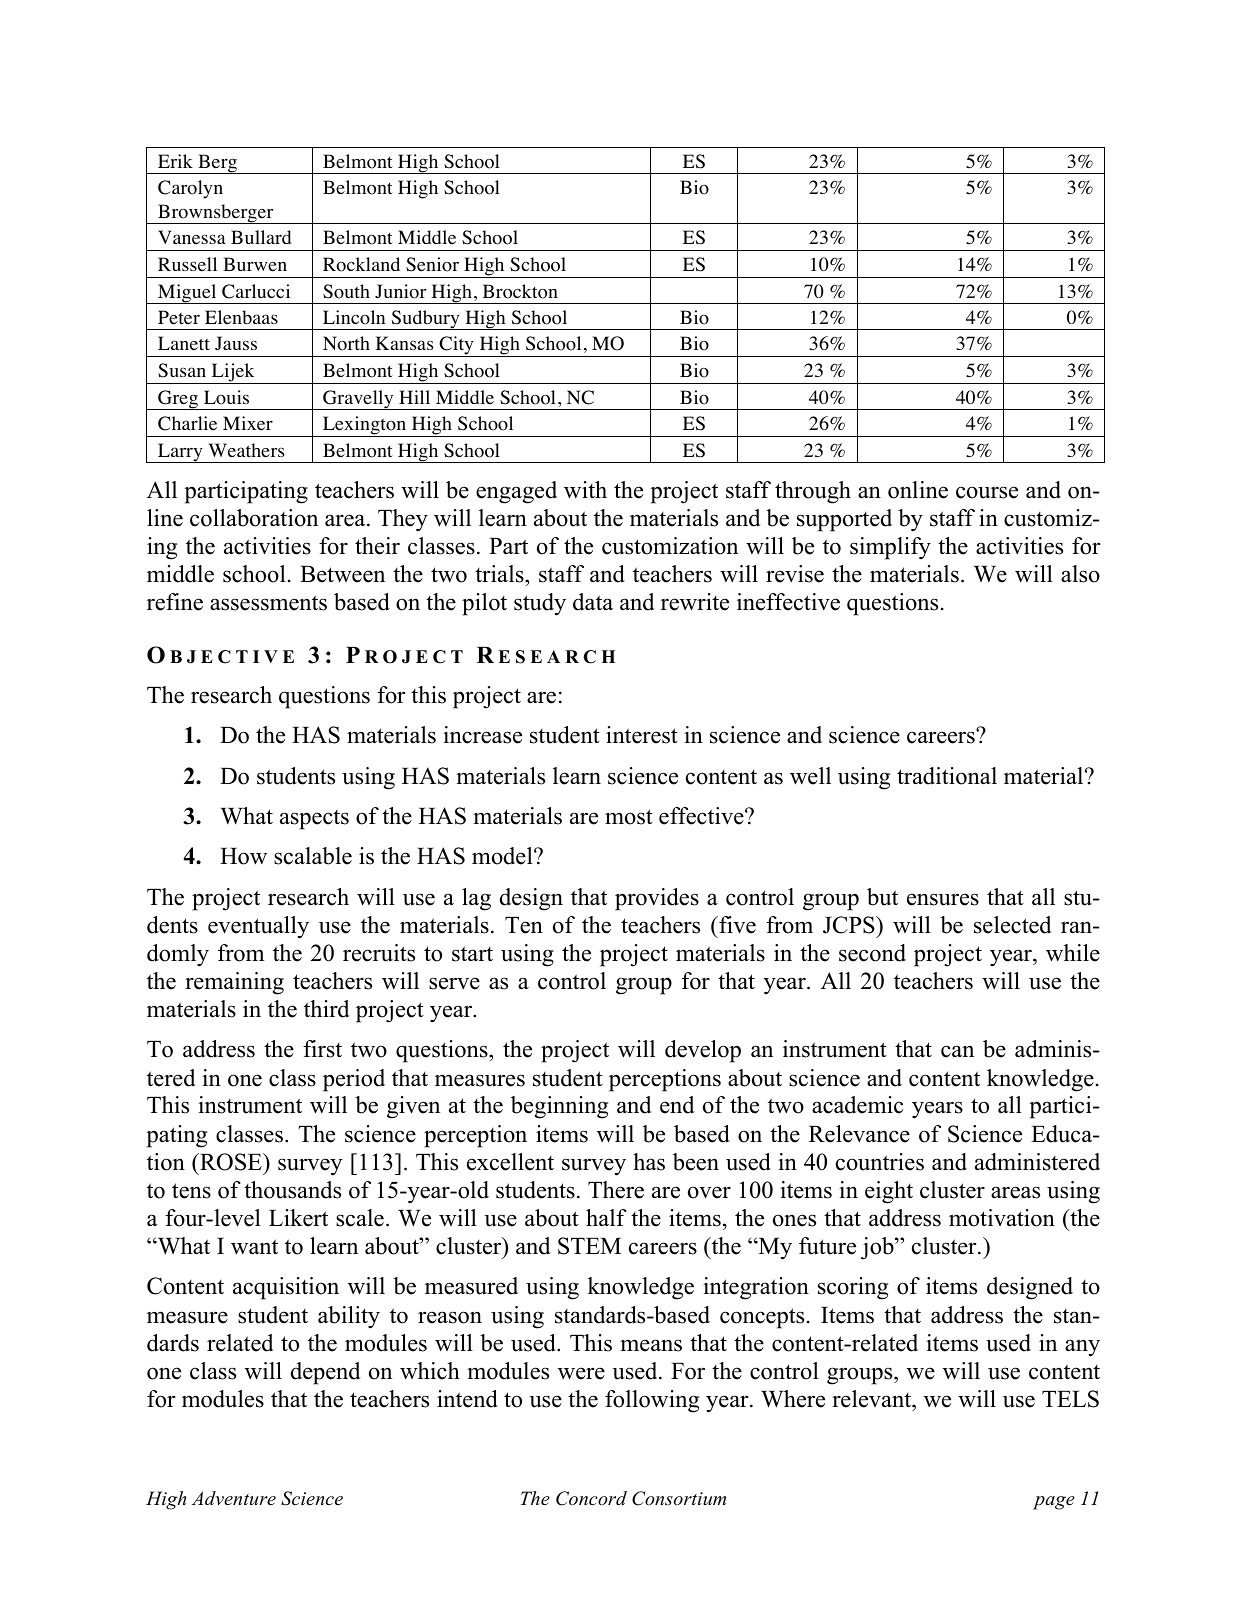  Describe the element at coordinates (261, 237) in the screenshot. I see `Bullard` at that location.
